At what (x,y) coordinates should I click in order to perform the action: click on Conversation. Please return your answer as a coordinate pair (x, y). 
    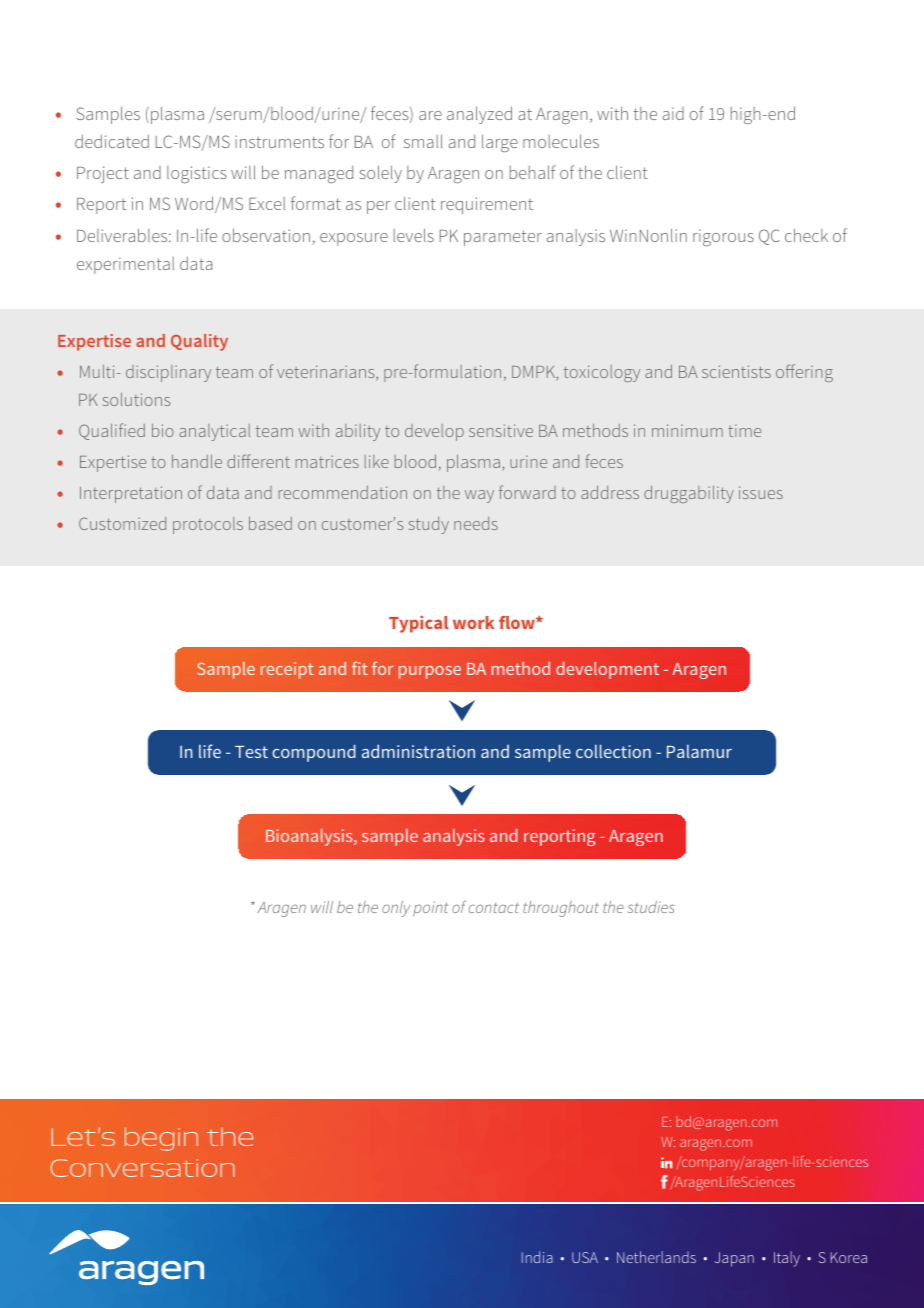
    Looking at the image, I should click on (143, 1168).
